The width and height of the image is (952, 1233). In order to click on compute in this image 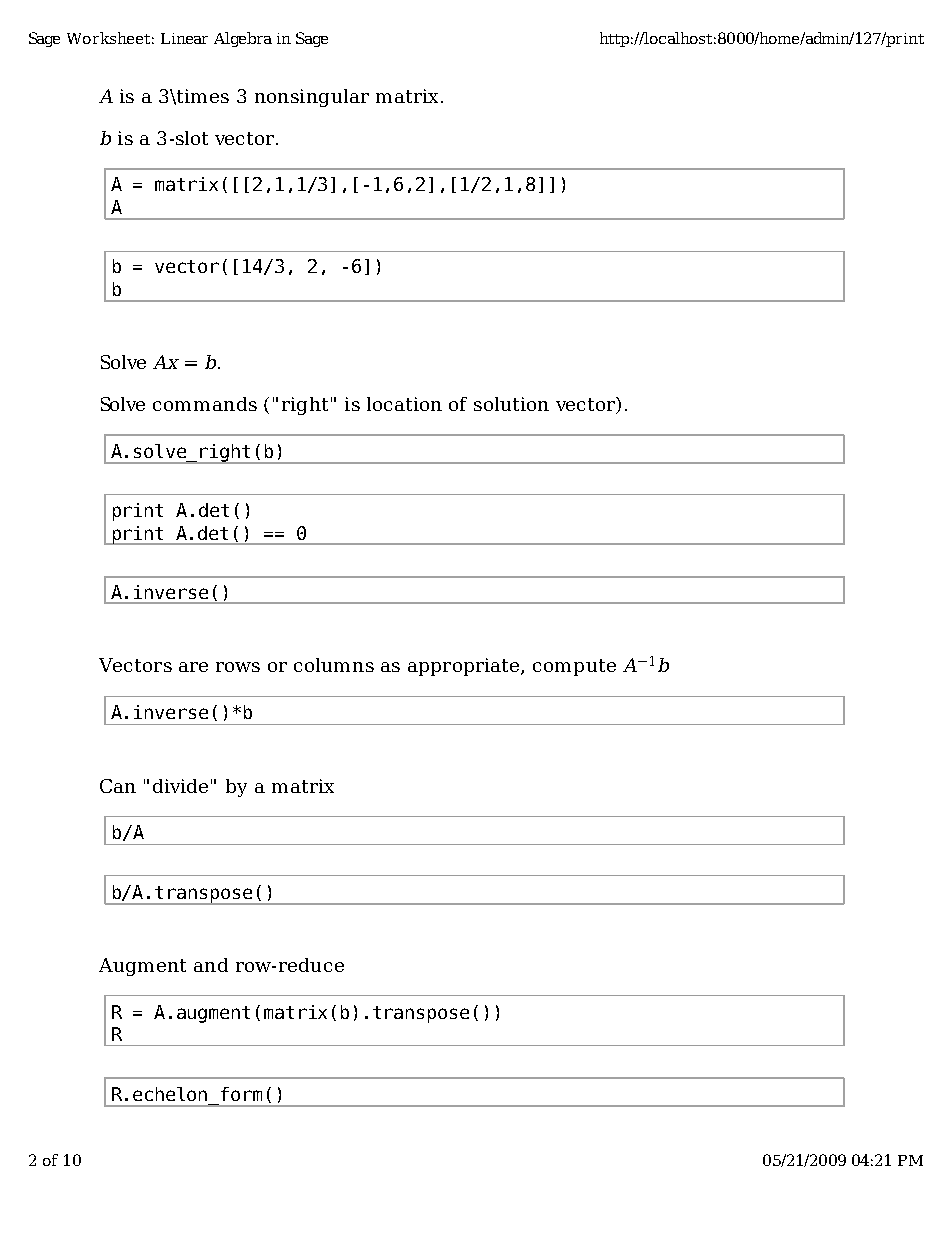, I will do `click(574, 667)`.
